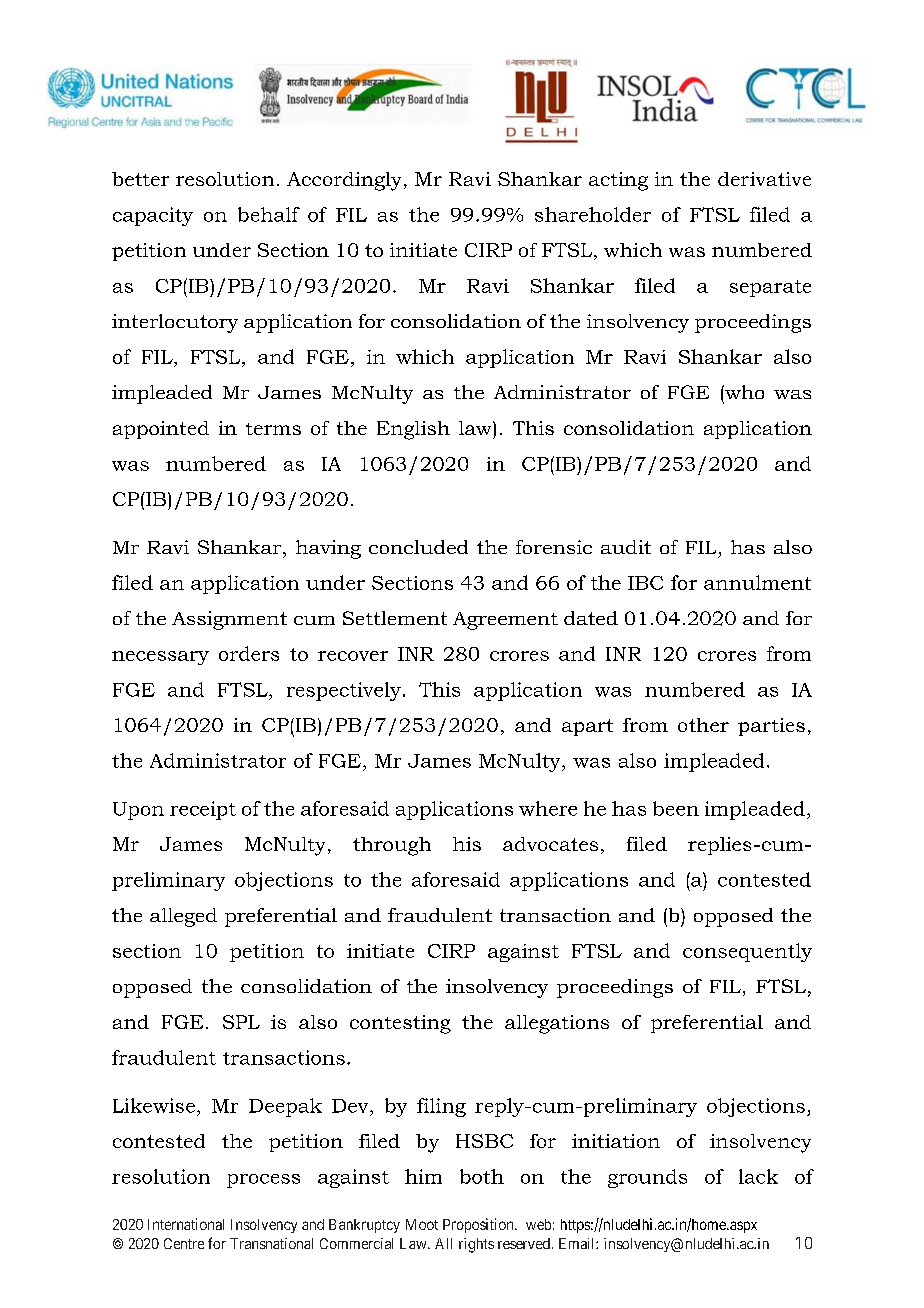  What do you see at coordinates (764, 179) in the image?
I see `derivative` at bounding box center [764, 179].
